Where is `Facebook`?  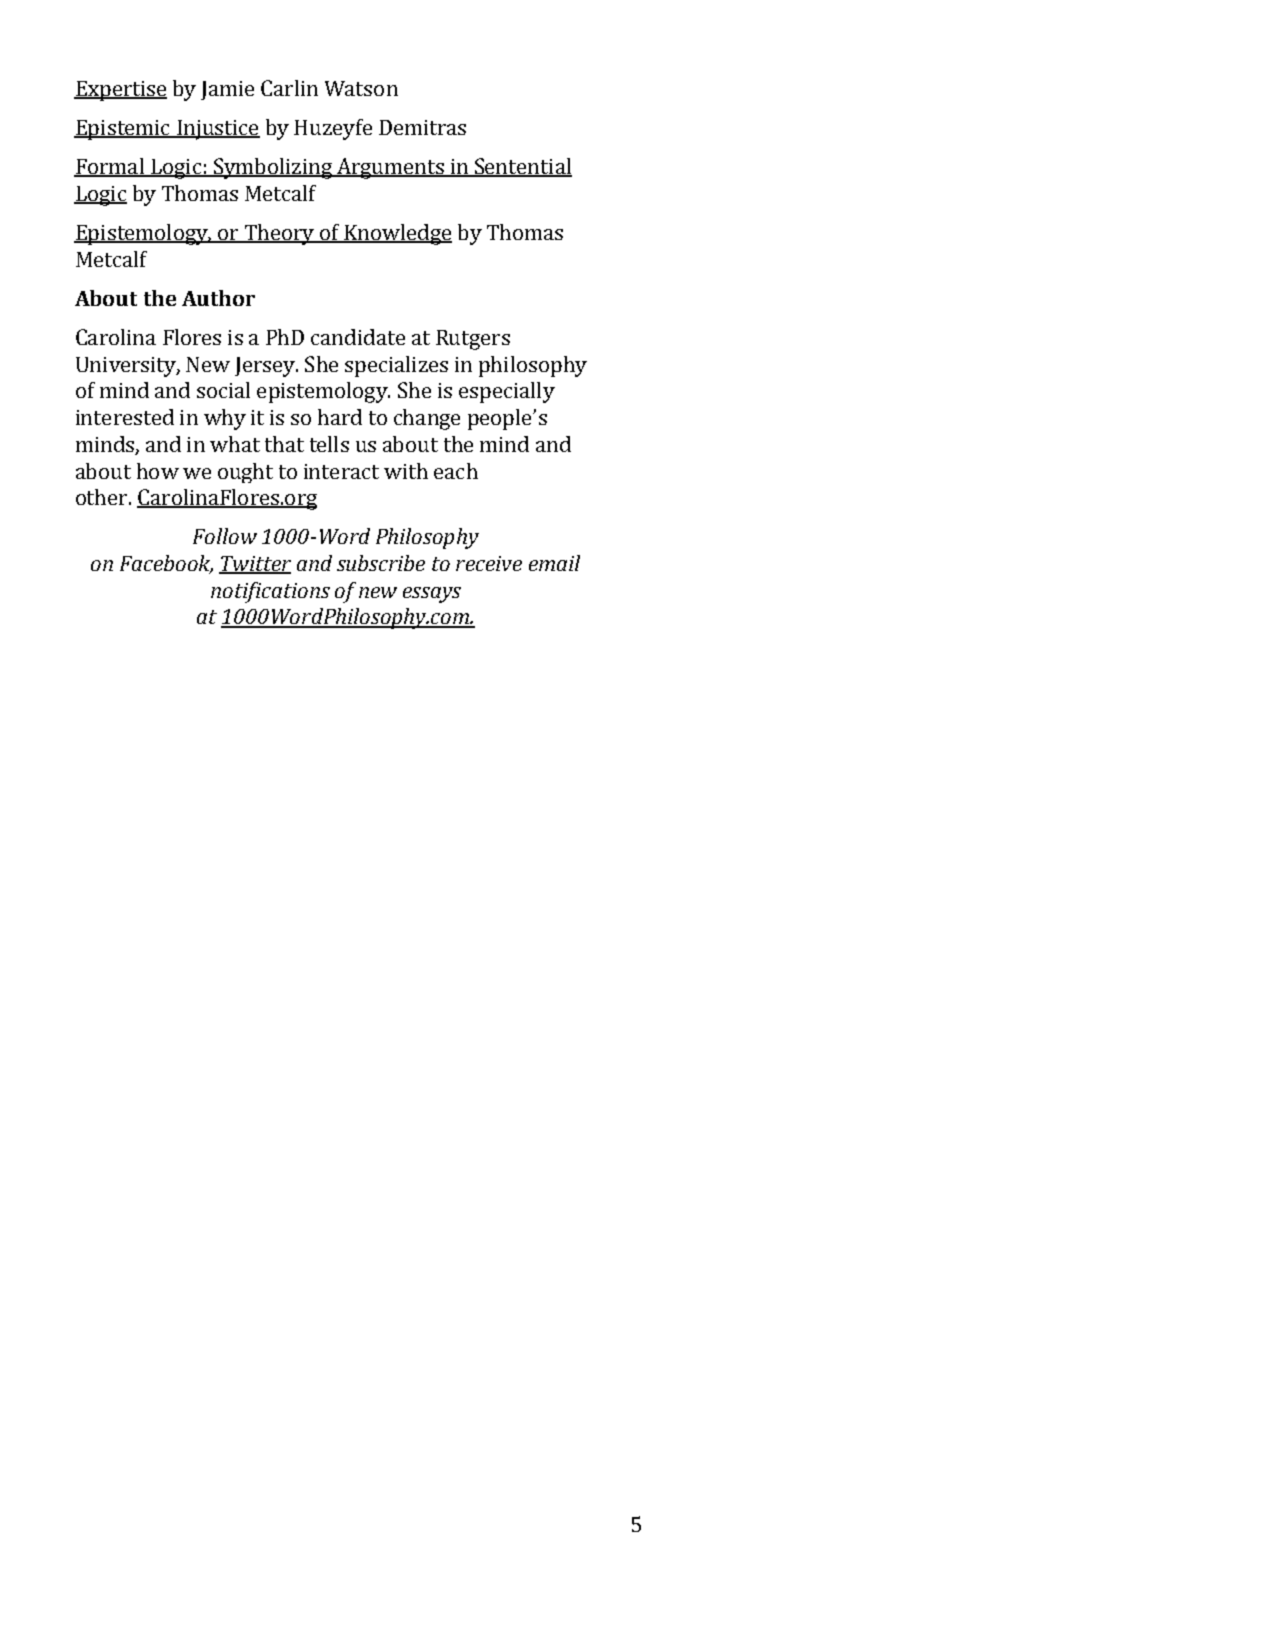 Facebook is located at coordinates (166, 564).
